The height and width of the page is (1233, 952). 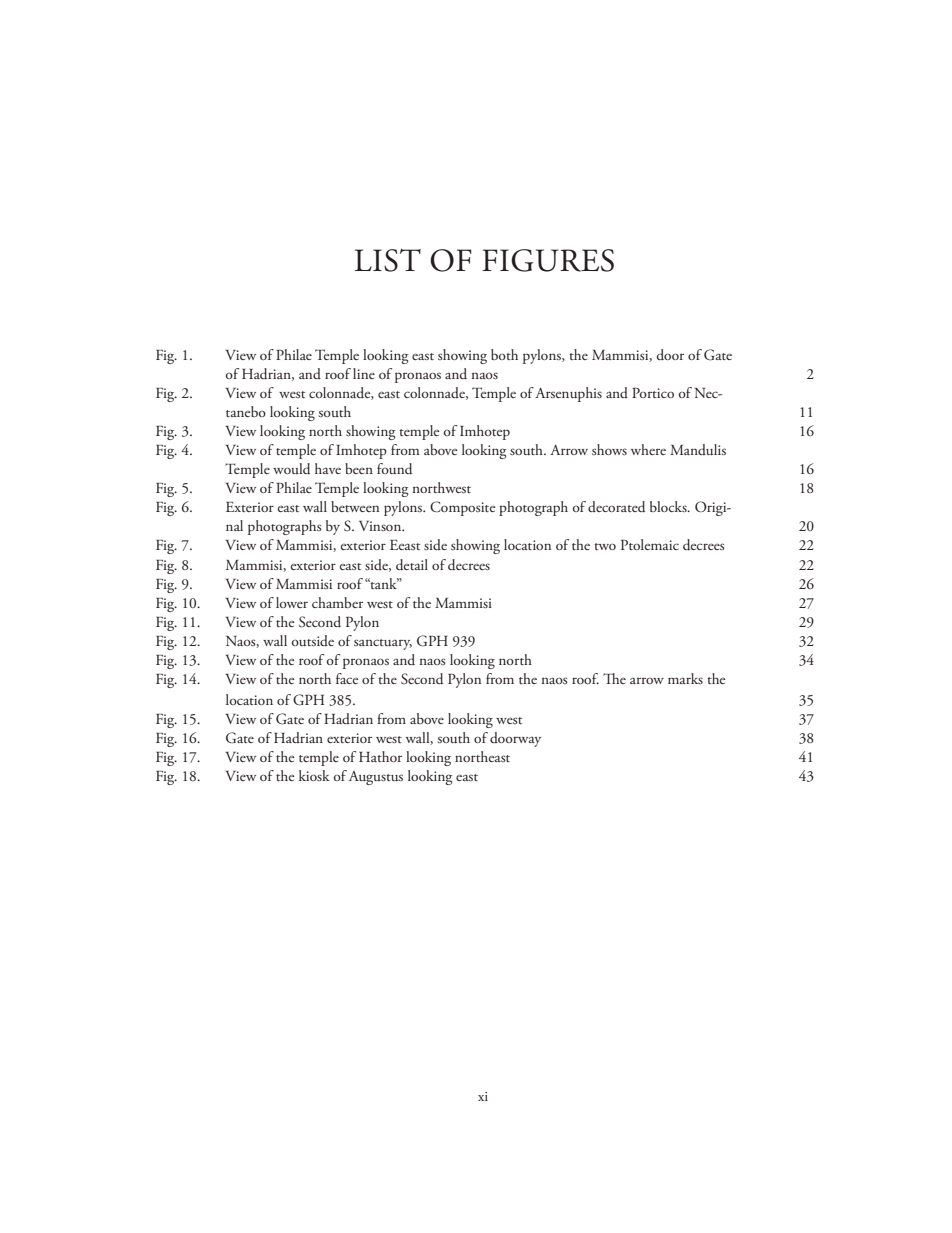 What do you see at coordinates (504, 354) in the page?
I see `both` at bounding box center [504, 354].
